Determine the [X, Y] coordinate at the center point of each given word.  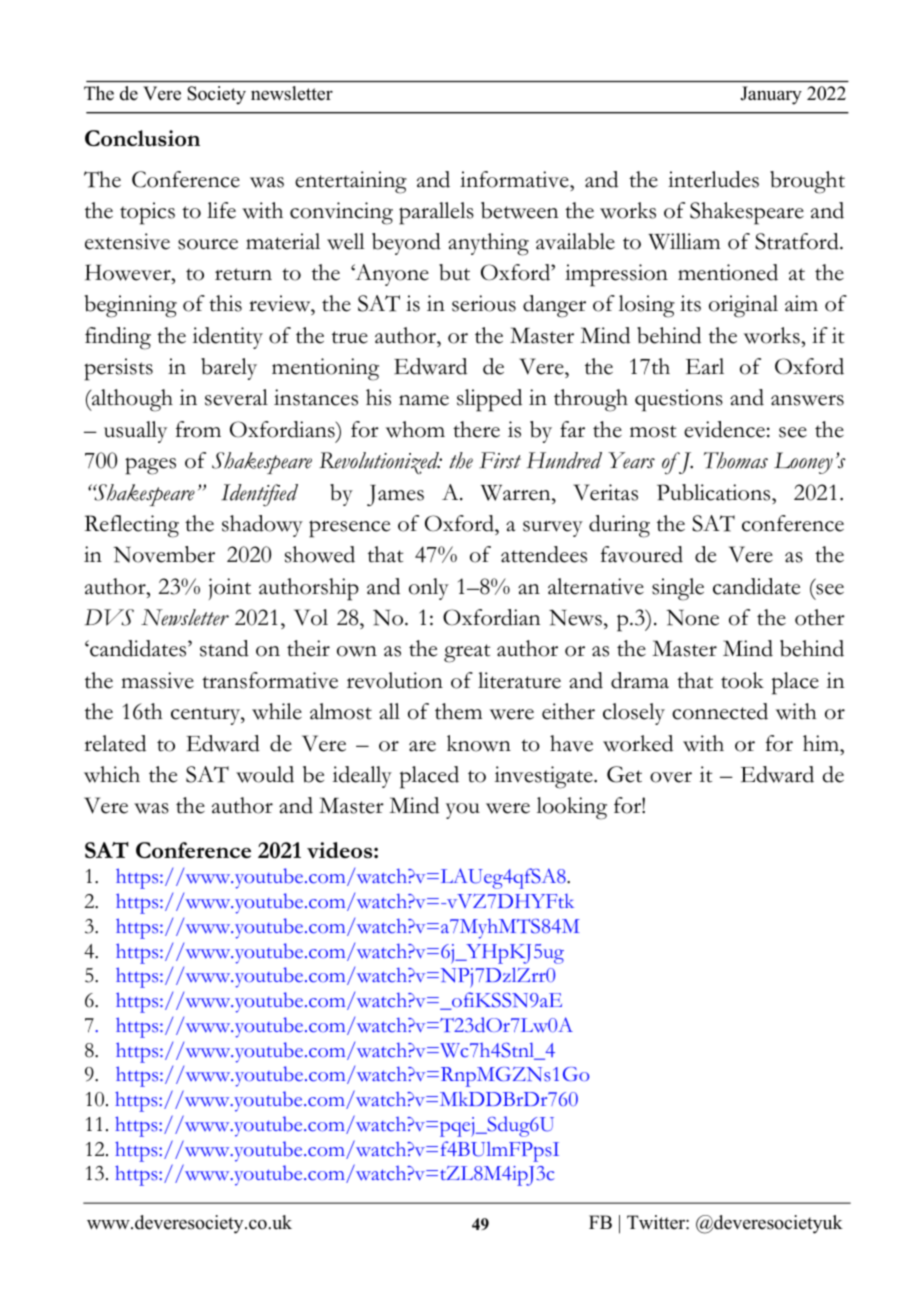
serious [484, 303]
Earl [705, 366]
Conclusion [142, 138]
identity [228, 338]
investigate [545, 777]
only [429, 589]
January [771, 95]
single [678, 589]
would [265, 774]
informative [515, 179]
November [164, 554]
